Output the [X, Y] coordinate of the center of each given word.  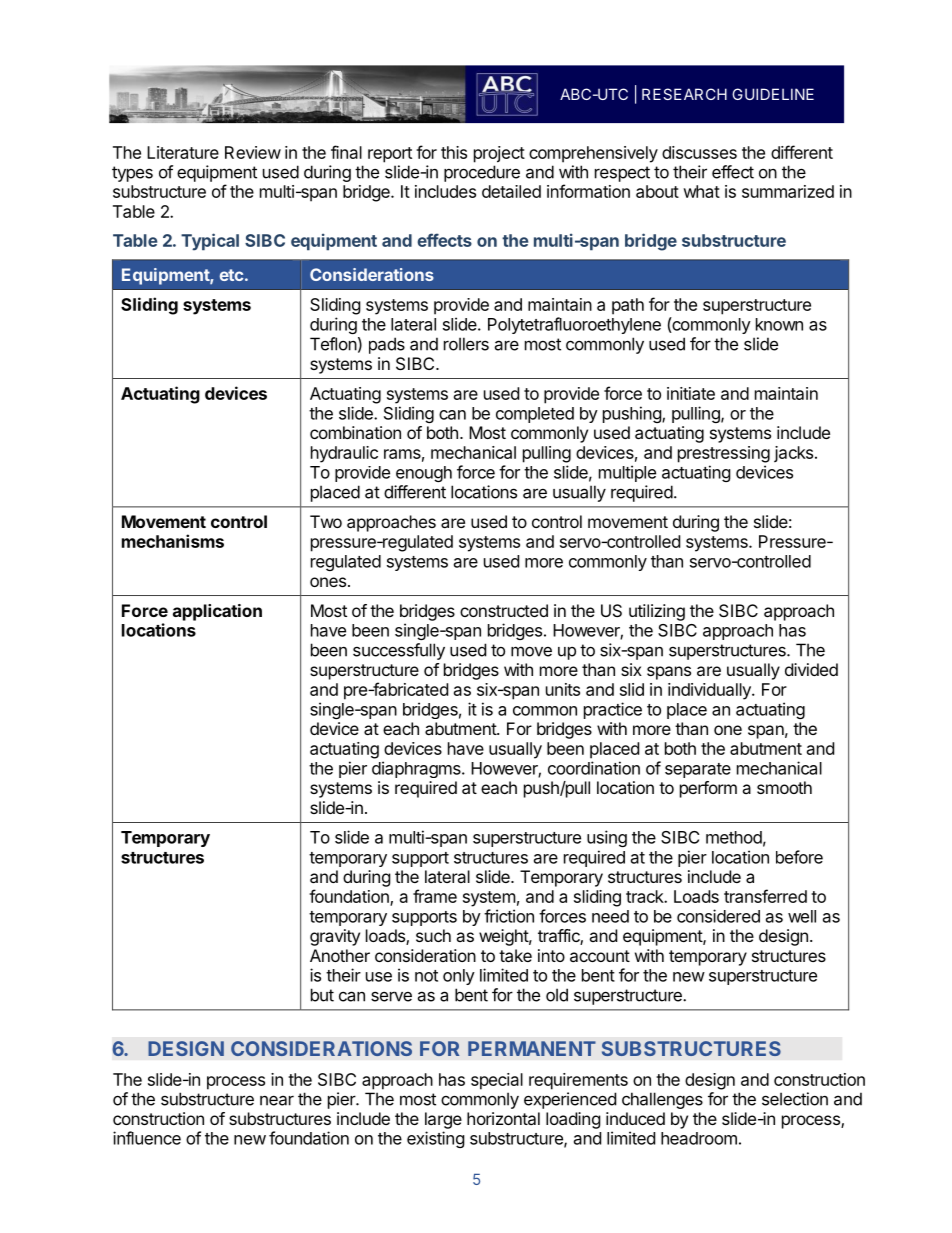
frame [435, 896]
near [277, 1100]
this [454, 152]
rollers [466, 344]
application [217, 612]
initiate [691, 393]
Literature [183, 152]
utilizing [657, 612]
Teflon [333, 344]
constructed [504, 610]
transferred [765, 896]
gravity [335, 937]
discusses [699, 152]
